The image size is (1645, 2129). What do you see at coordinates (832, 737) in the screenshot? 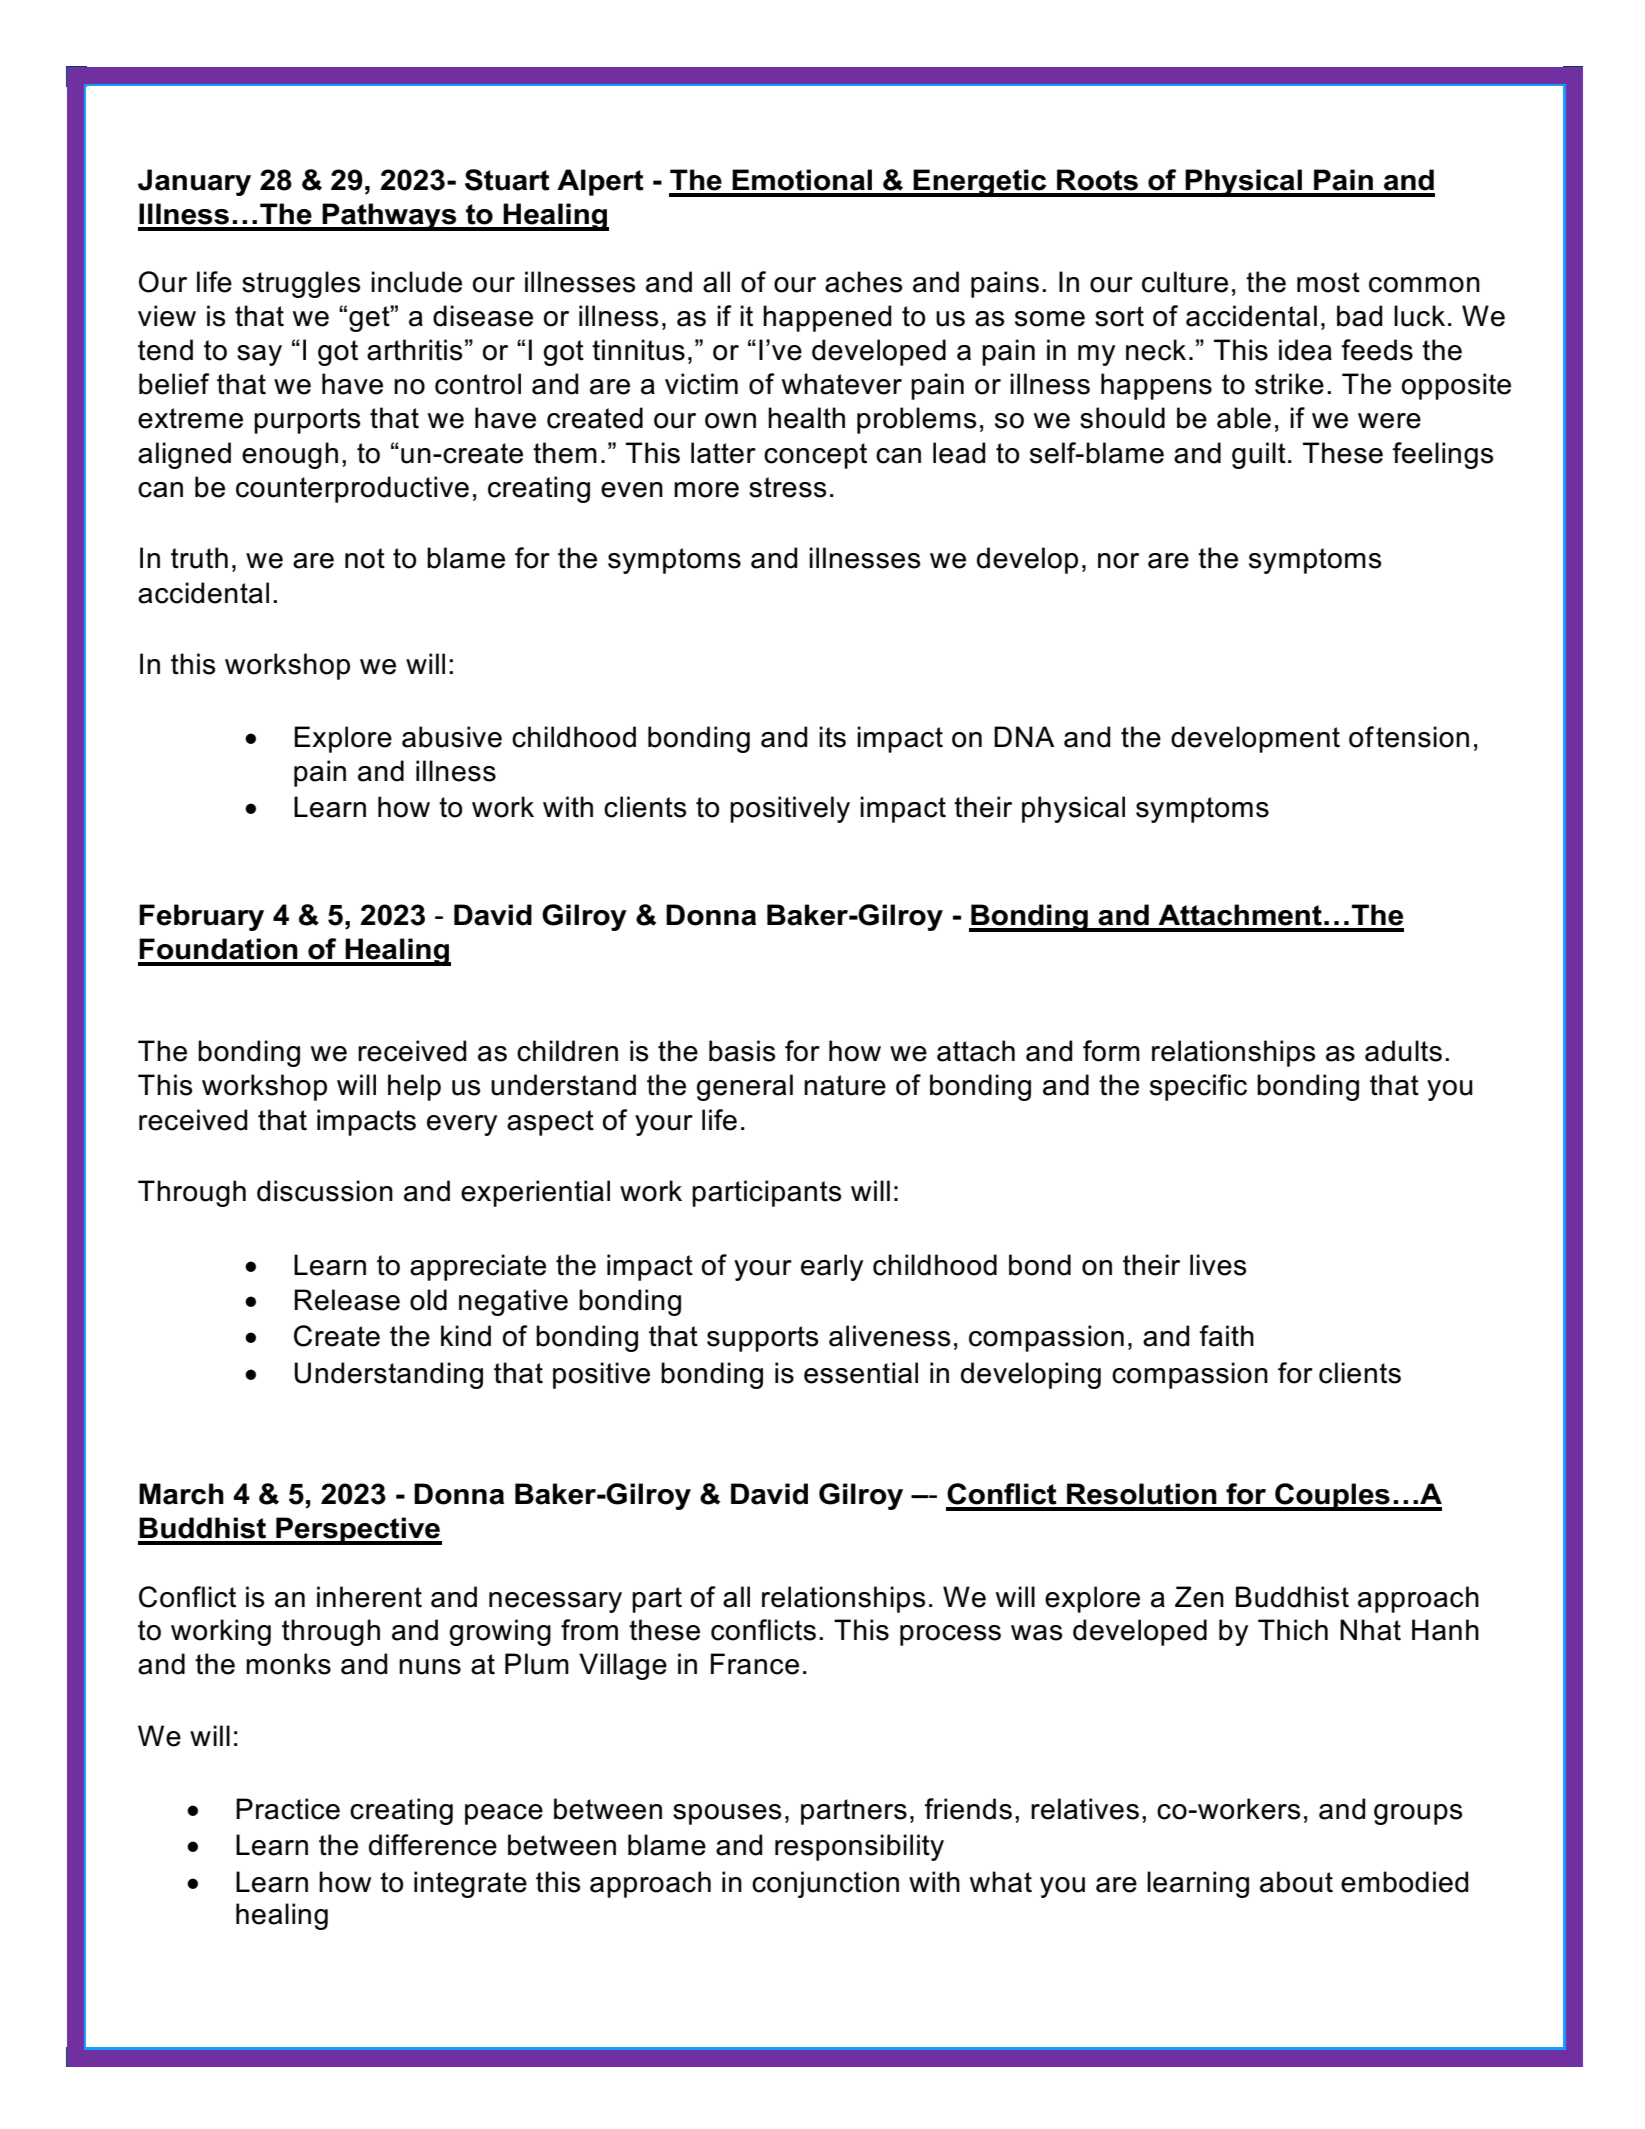
I see `its` at bounding box center [832, 737].
